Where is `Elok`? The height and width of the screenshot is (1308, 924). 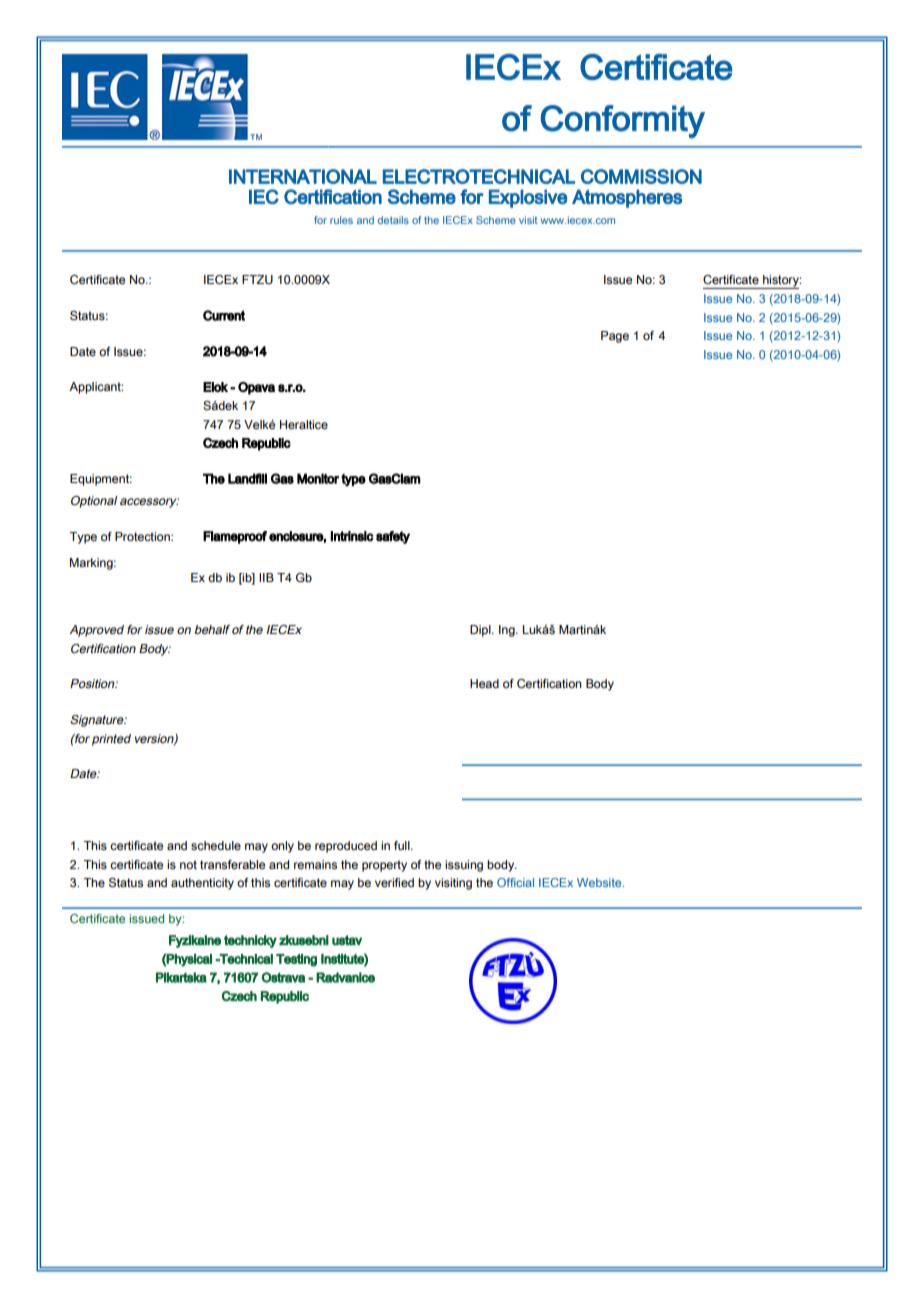
Elok is located at coordinates (215, 387).
